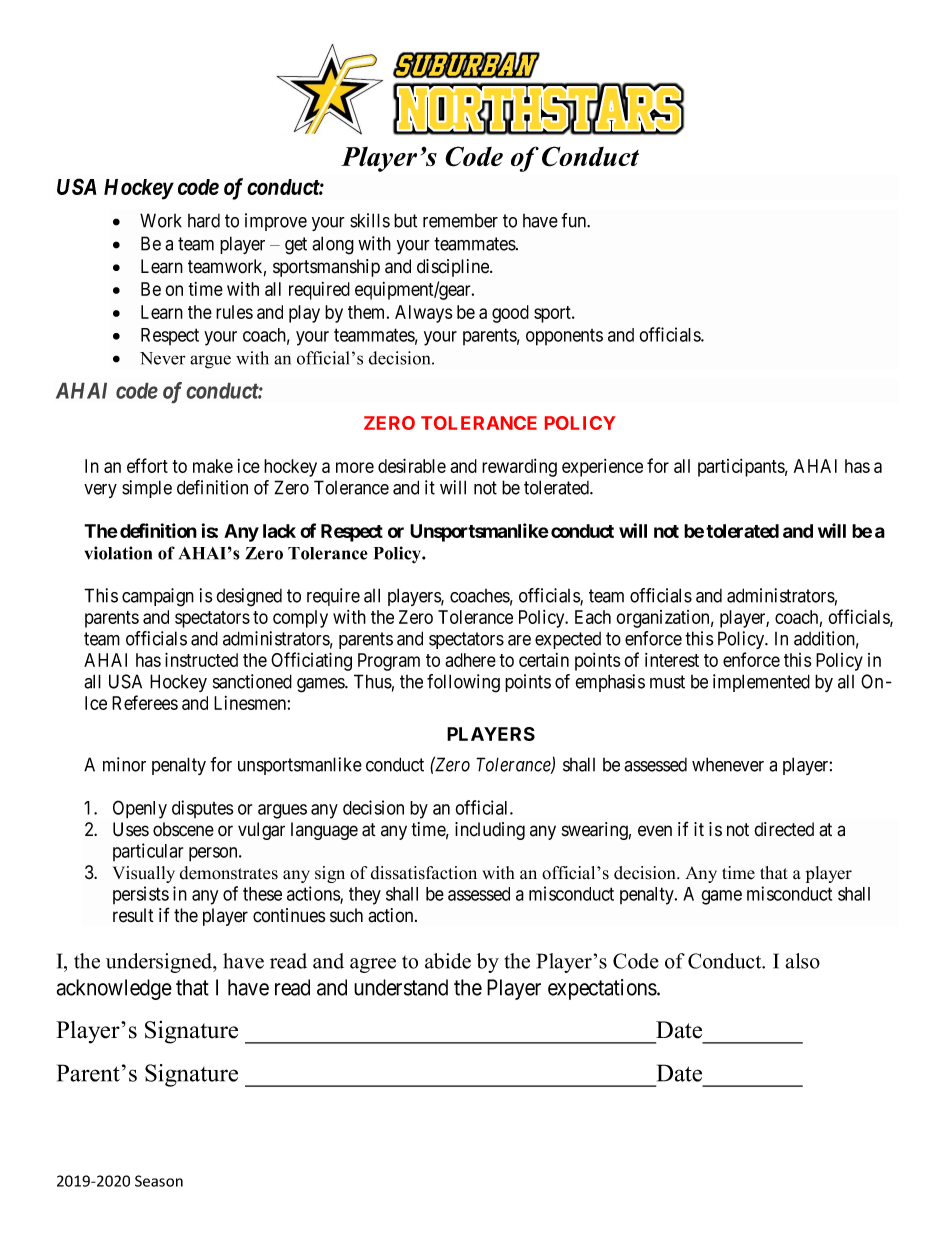 Image resolution: width=952 pixels, height=1233 pixels. What do you see at coordinates (761, 683) in the screenshot?
I see `implemented` at bounding box center [761, 683].
